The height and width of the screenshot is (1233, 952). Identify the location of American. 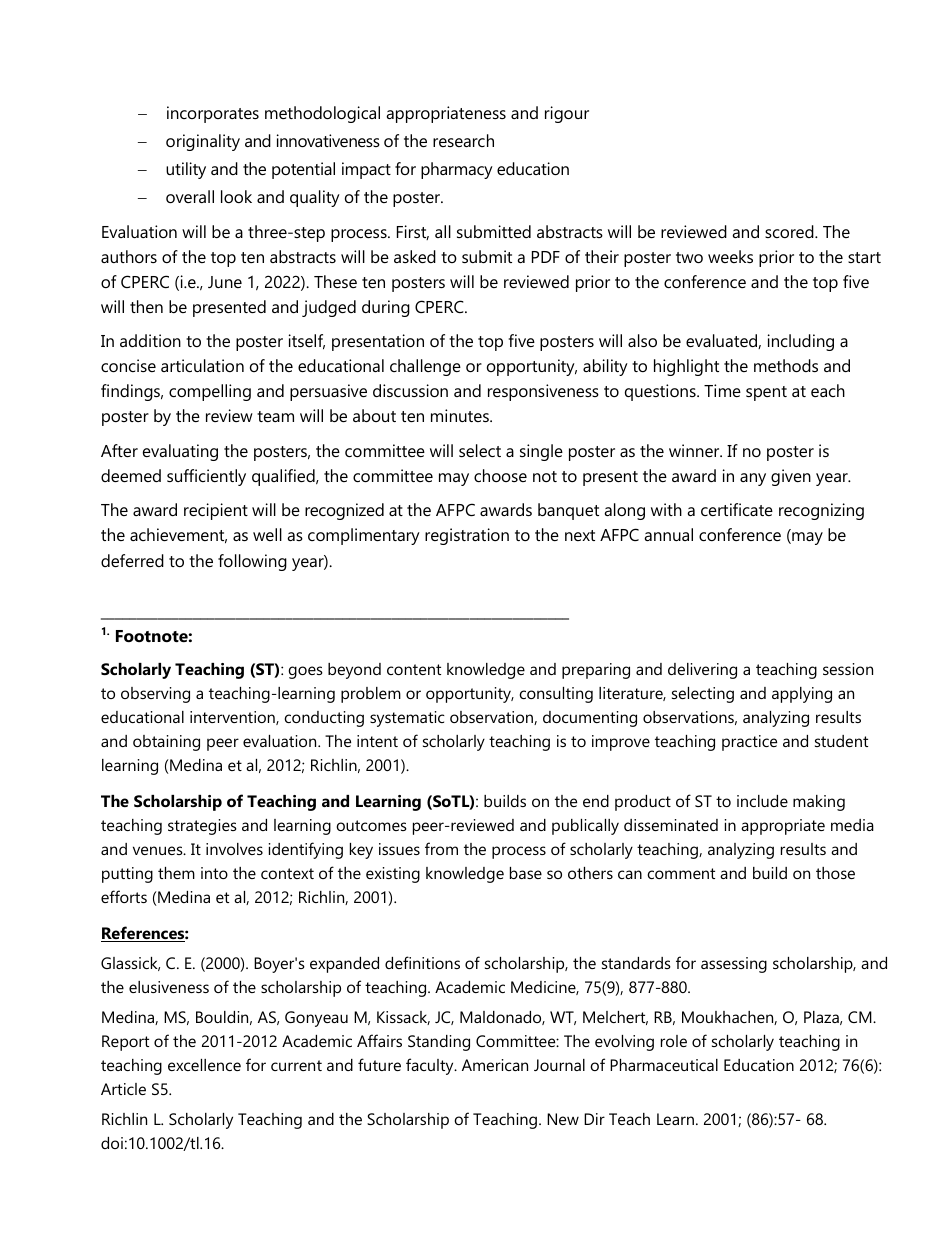
(495, 1065).
